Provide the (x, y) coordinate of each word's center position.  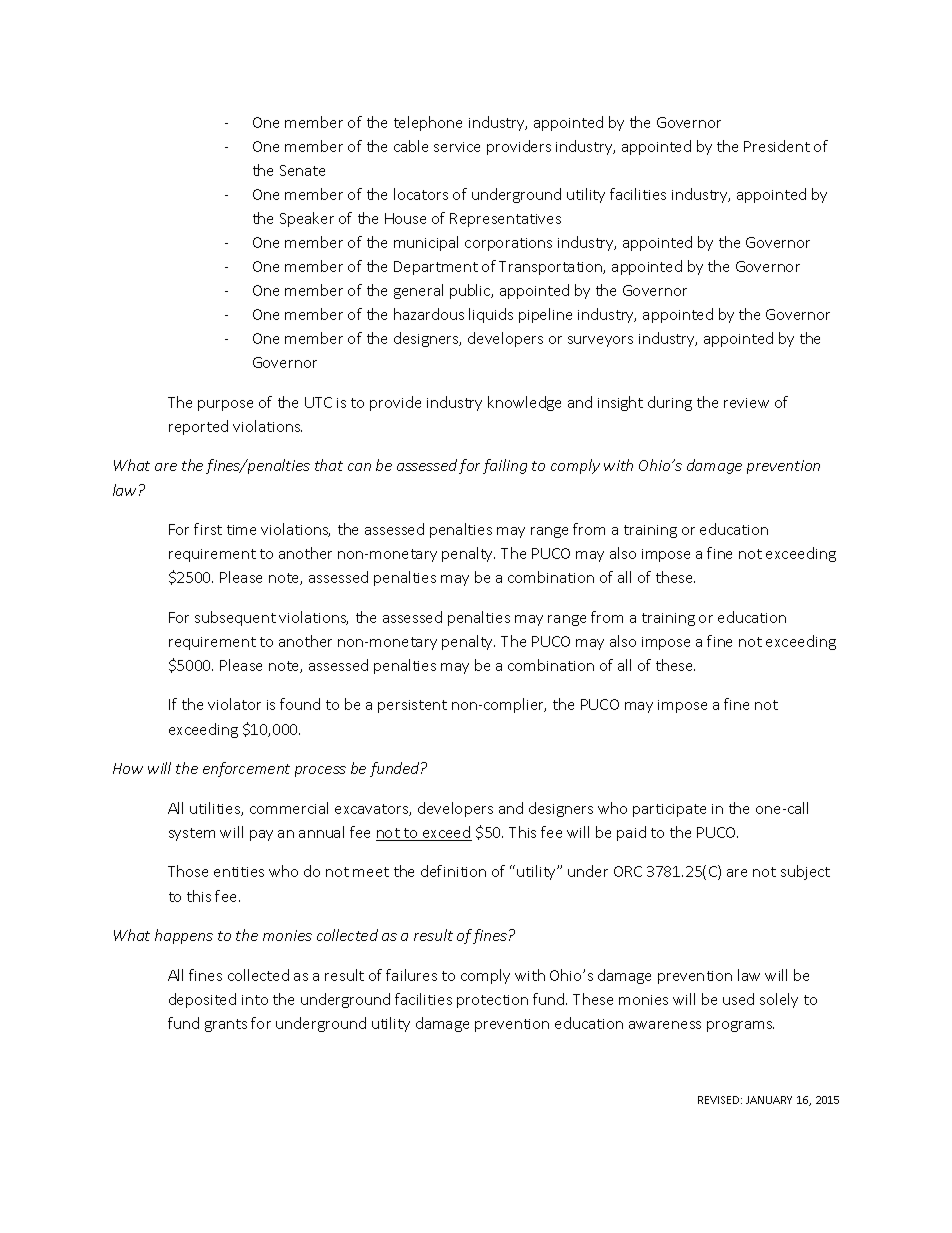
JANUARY (769, 1100)
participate (669, 810)
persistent (412, 706)
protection (492, 1001)
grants (226, 1025)
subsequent (235, 618)
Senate (302, 170)
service (457, 147)
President (777, 146)
